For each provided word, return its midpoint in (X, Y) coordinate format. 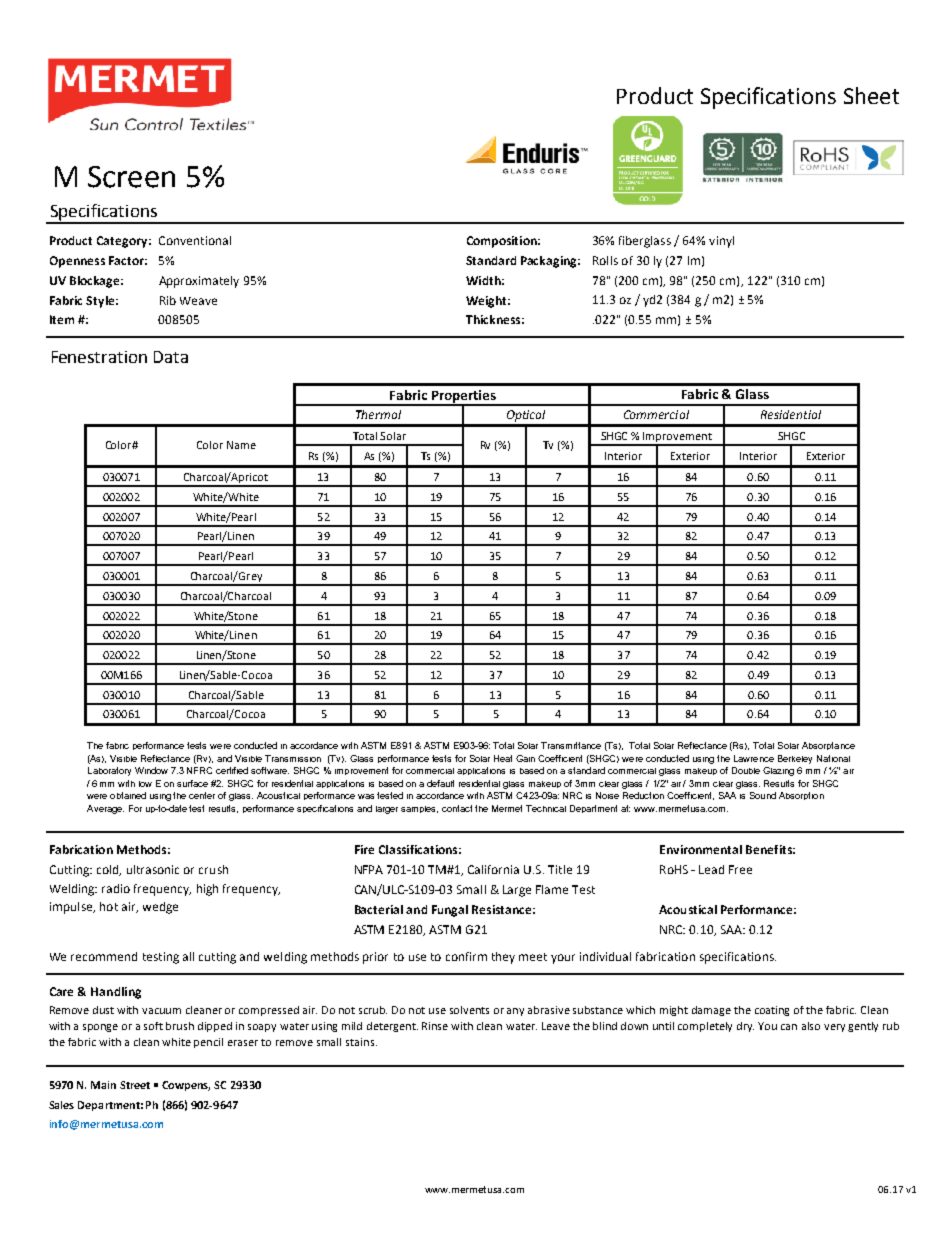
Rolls (605, 260)
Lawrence (754, 758)
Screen (131, 177)
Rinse (435, 1026)
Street (135, 1085)
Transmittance (571, 745)
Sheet (871, 95)
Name (241, 445)
